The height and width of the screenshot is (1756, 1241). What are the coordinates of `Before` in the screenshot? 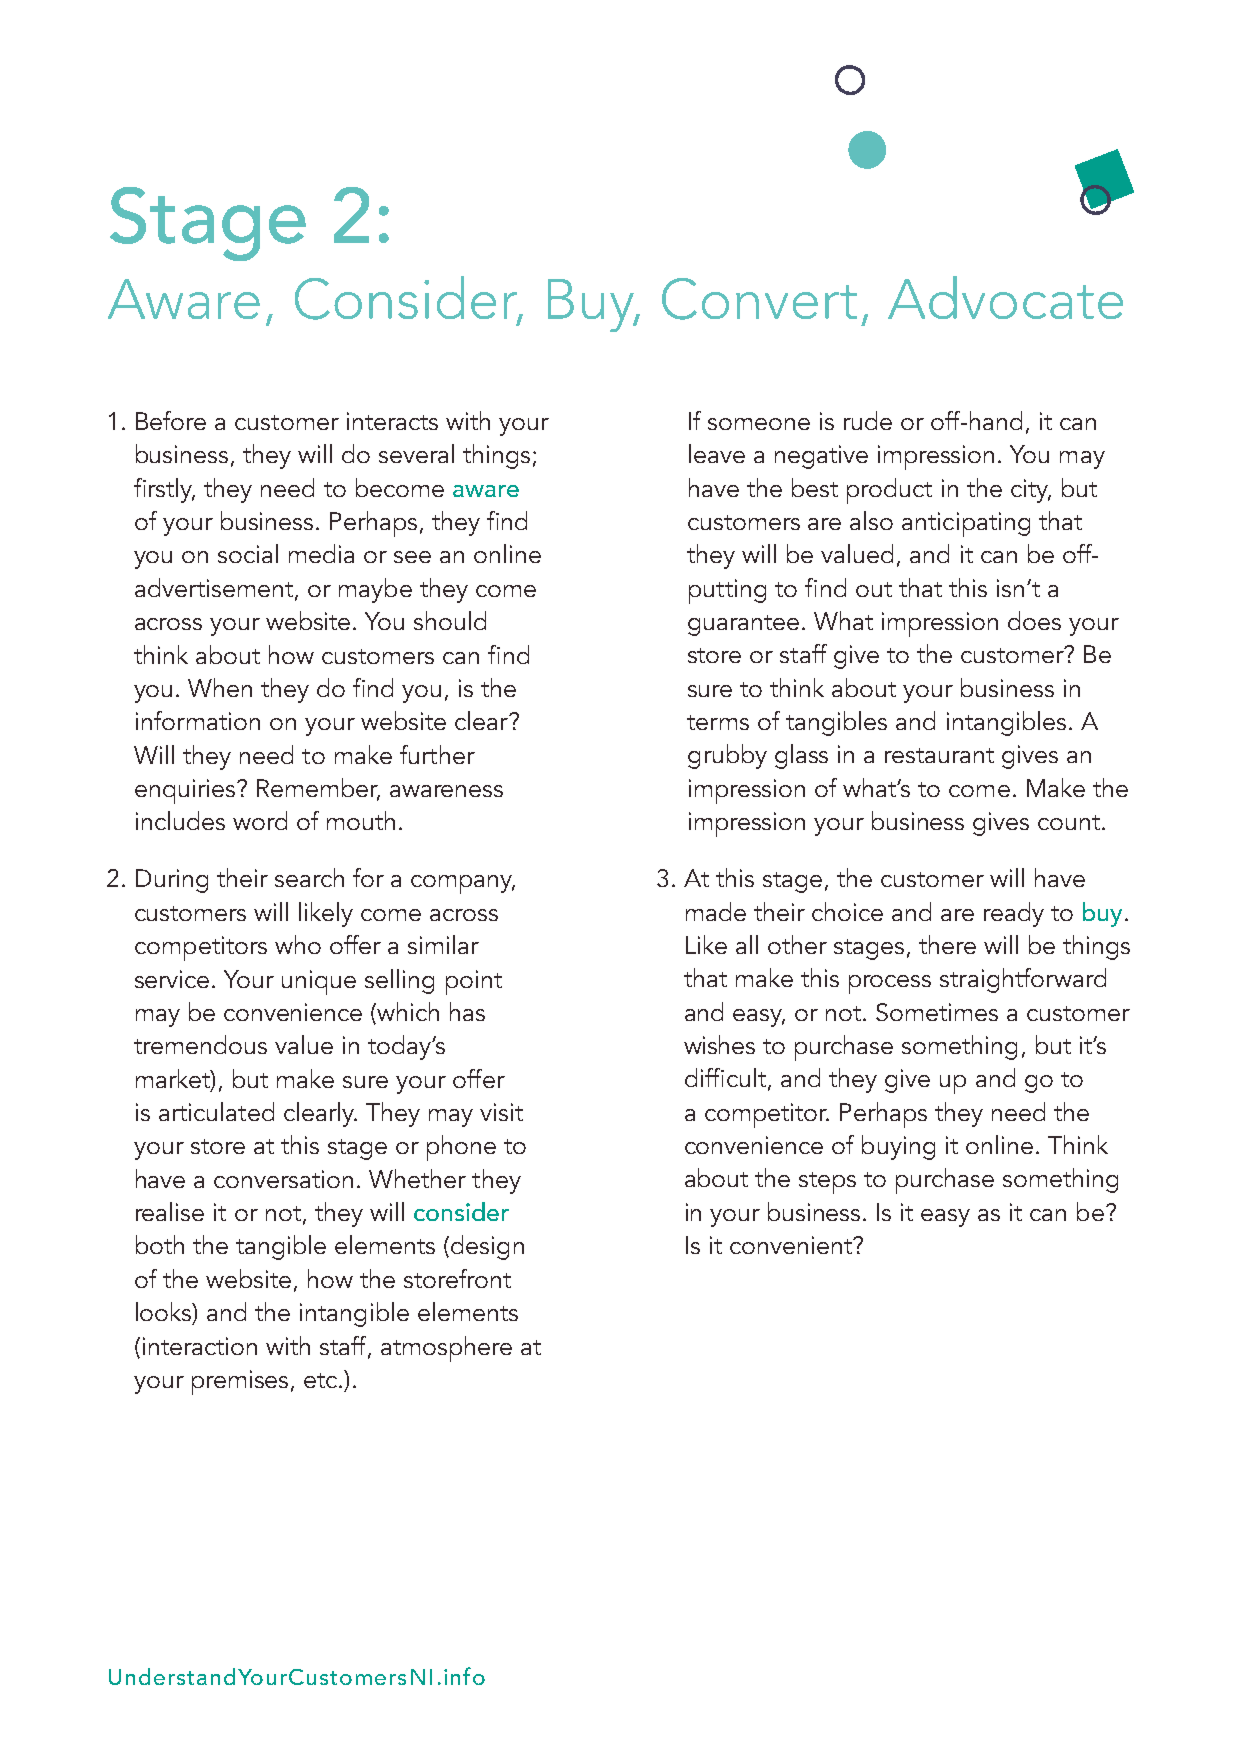 It's located at (171, 420).
